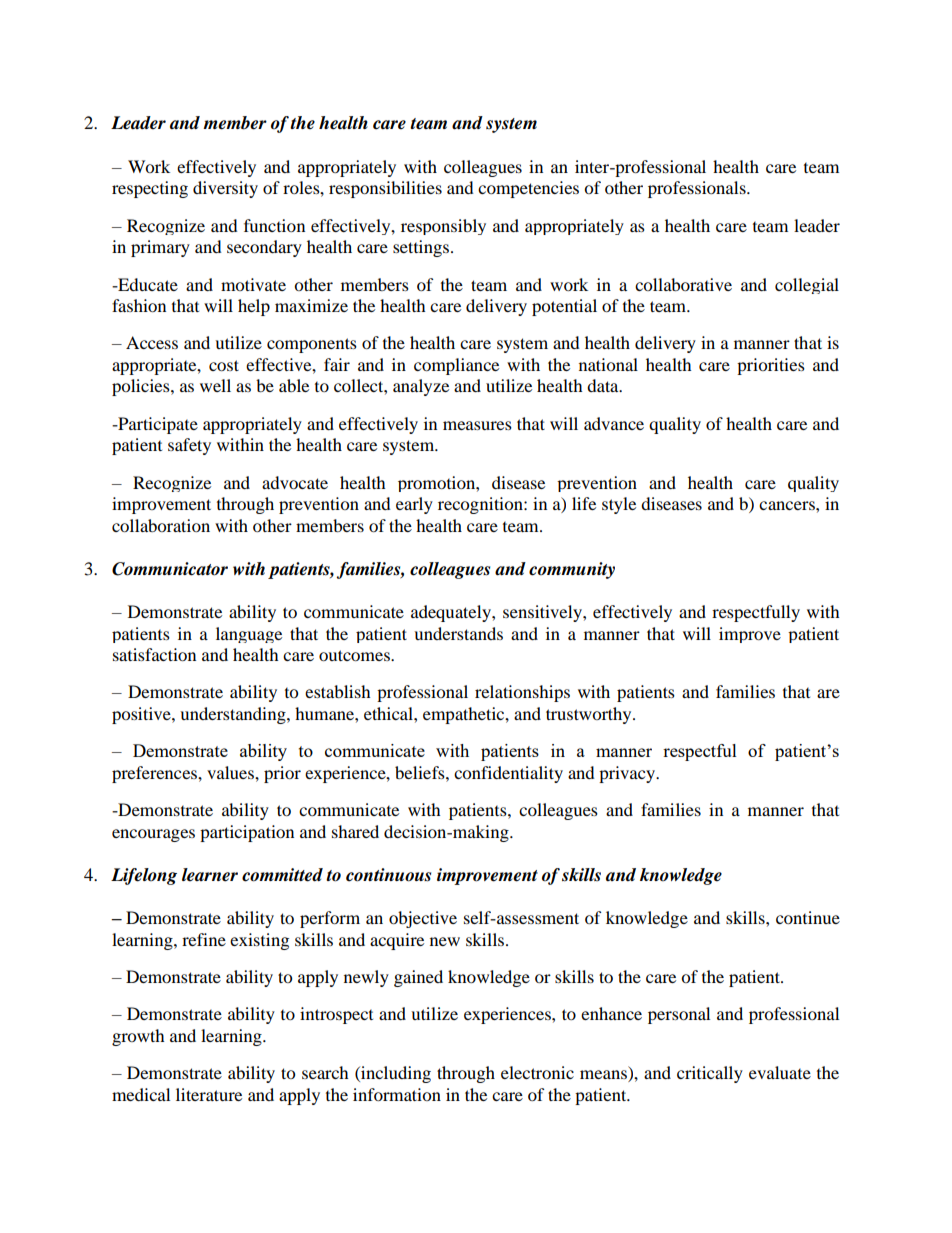  I want to click on literature, so click(209, 1094).
